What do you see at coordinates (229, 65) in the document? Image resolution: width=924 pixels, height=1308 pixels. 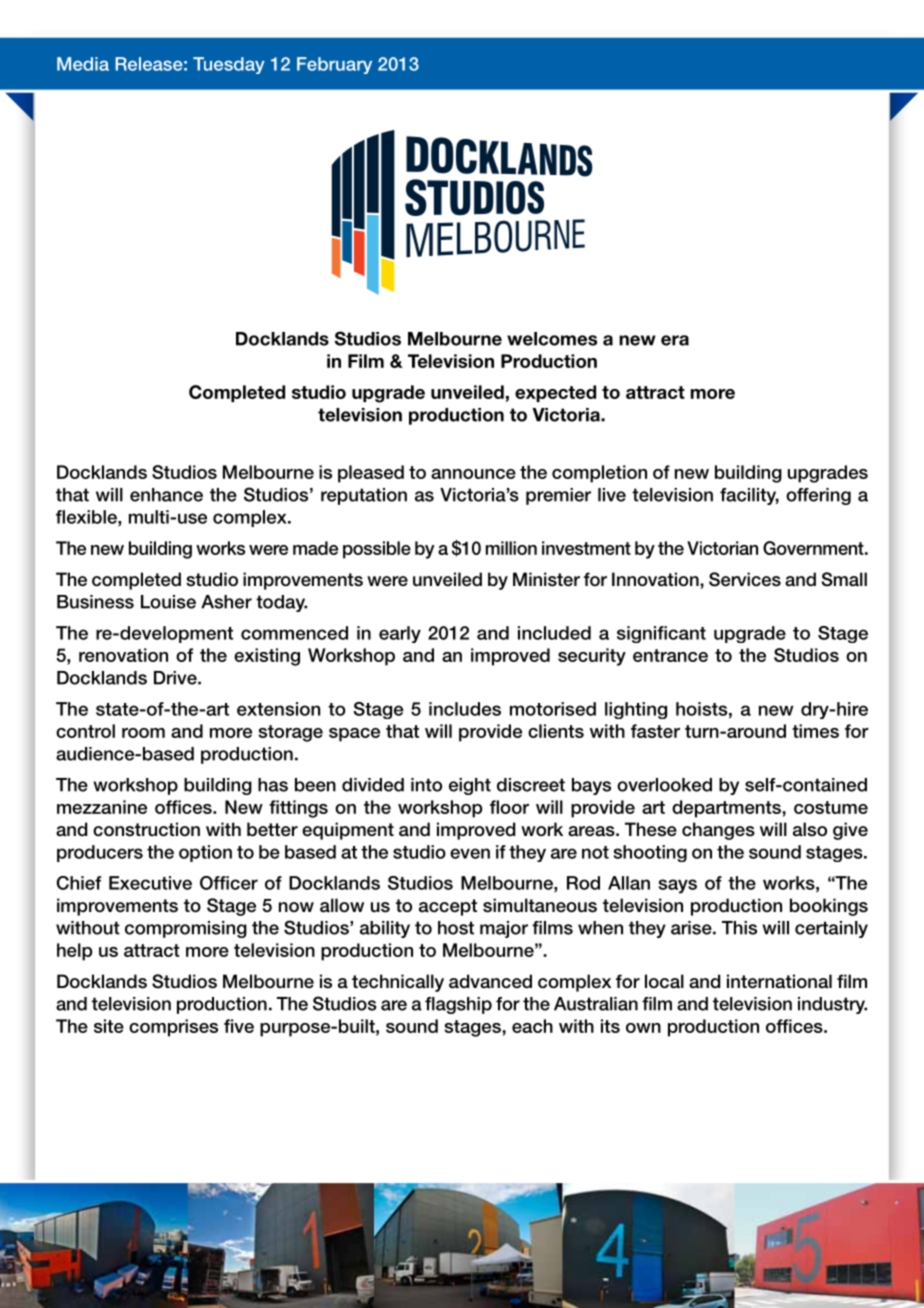 I see `Tuesday` at bounding box center [229, 65].
